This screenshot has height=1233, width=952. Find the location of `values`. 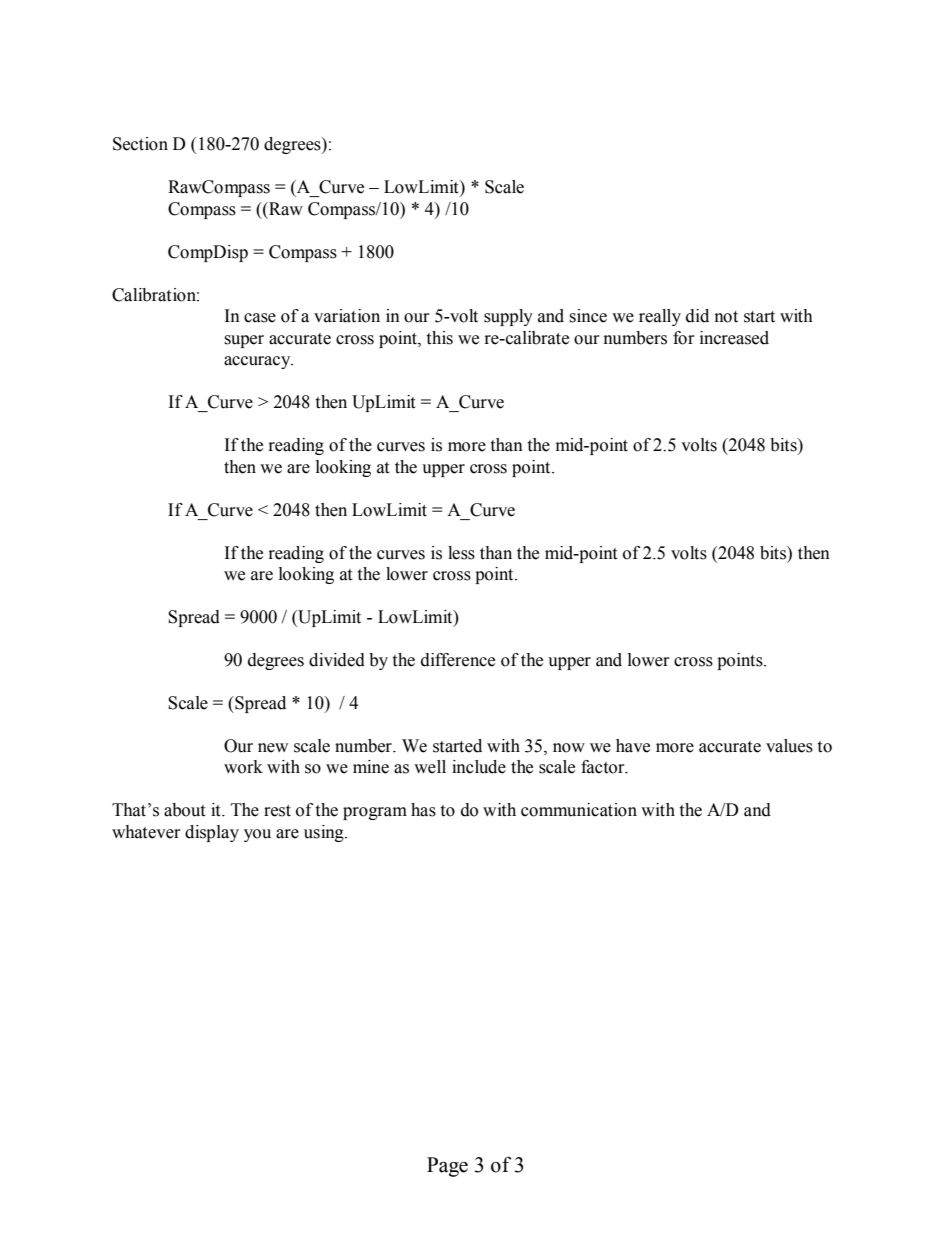

values is located at coordinates (789, 746).
